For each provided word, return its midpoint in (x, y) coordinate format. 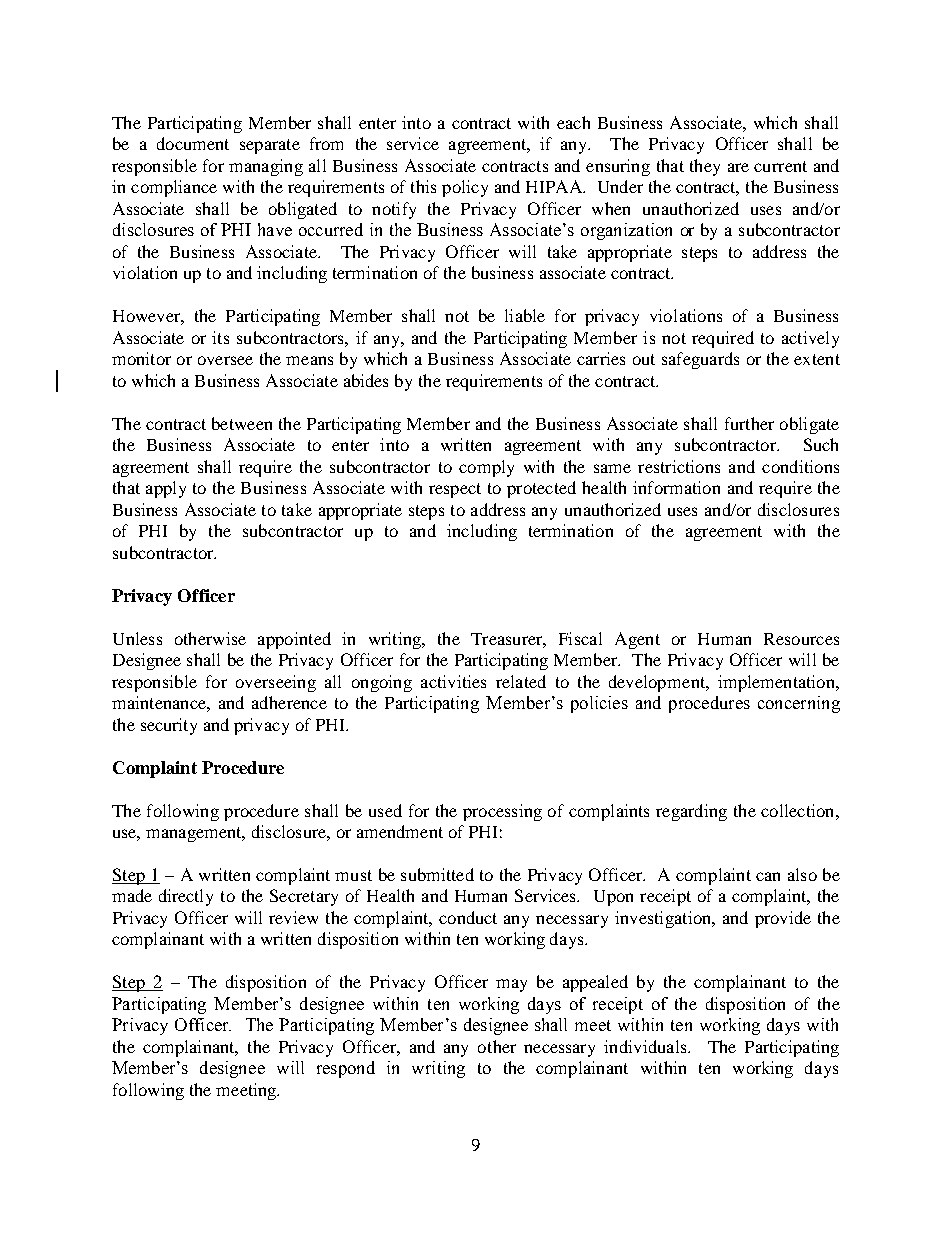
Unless (137, 638)
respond (346, 1069)
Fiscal (580, 638)
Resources (801, 639)
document (193, 143)
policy (465, 188)
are (738, 167)
